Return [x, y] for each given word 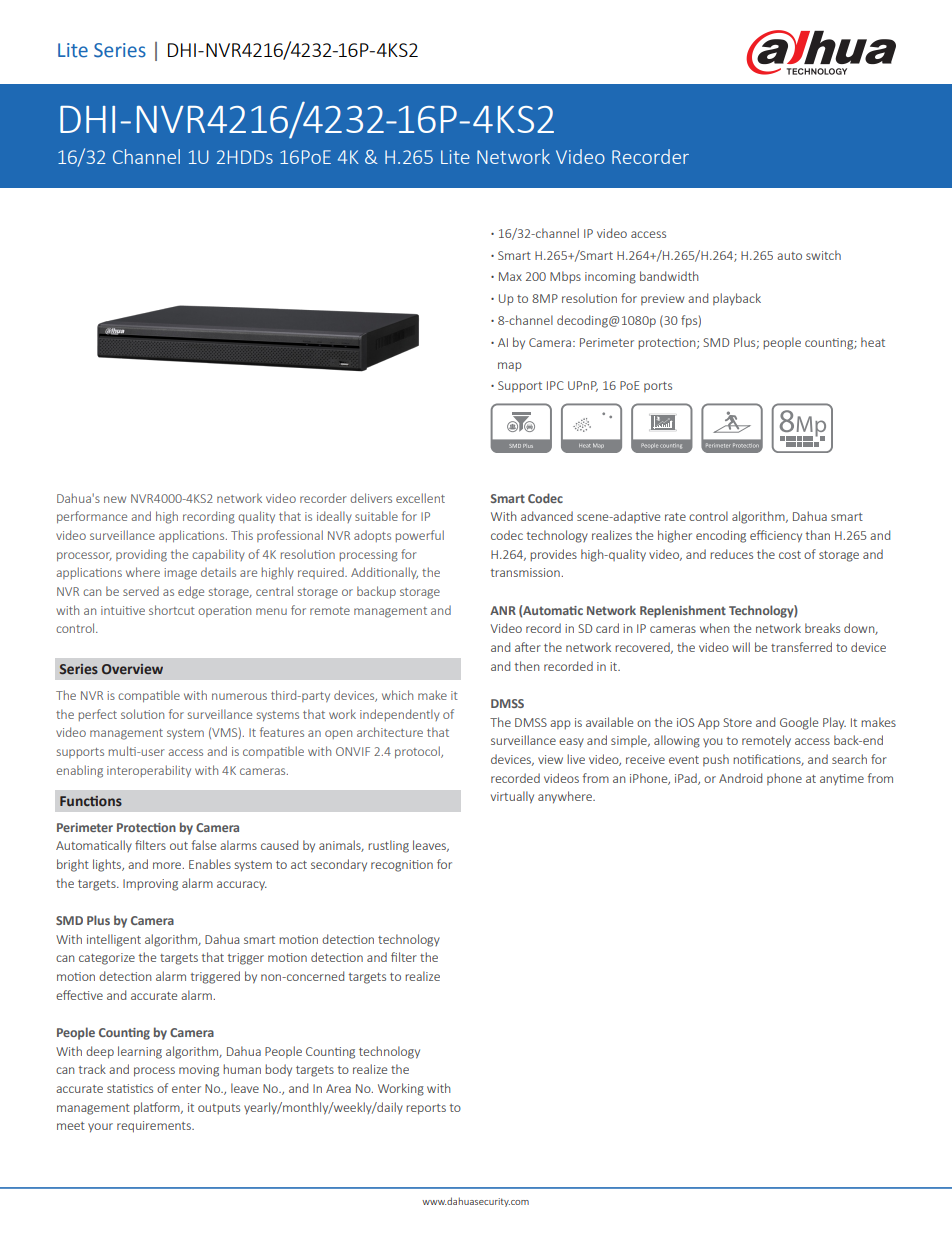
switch [823, 255]
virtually [512, 797]
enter [186, 1089]
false [204, 845]
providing [141, 555]
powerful [420, 536]
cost [790, 555]
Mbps [565, 277]
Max [510, 276]
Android [740, 778]
